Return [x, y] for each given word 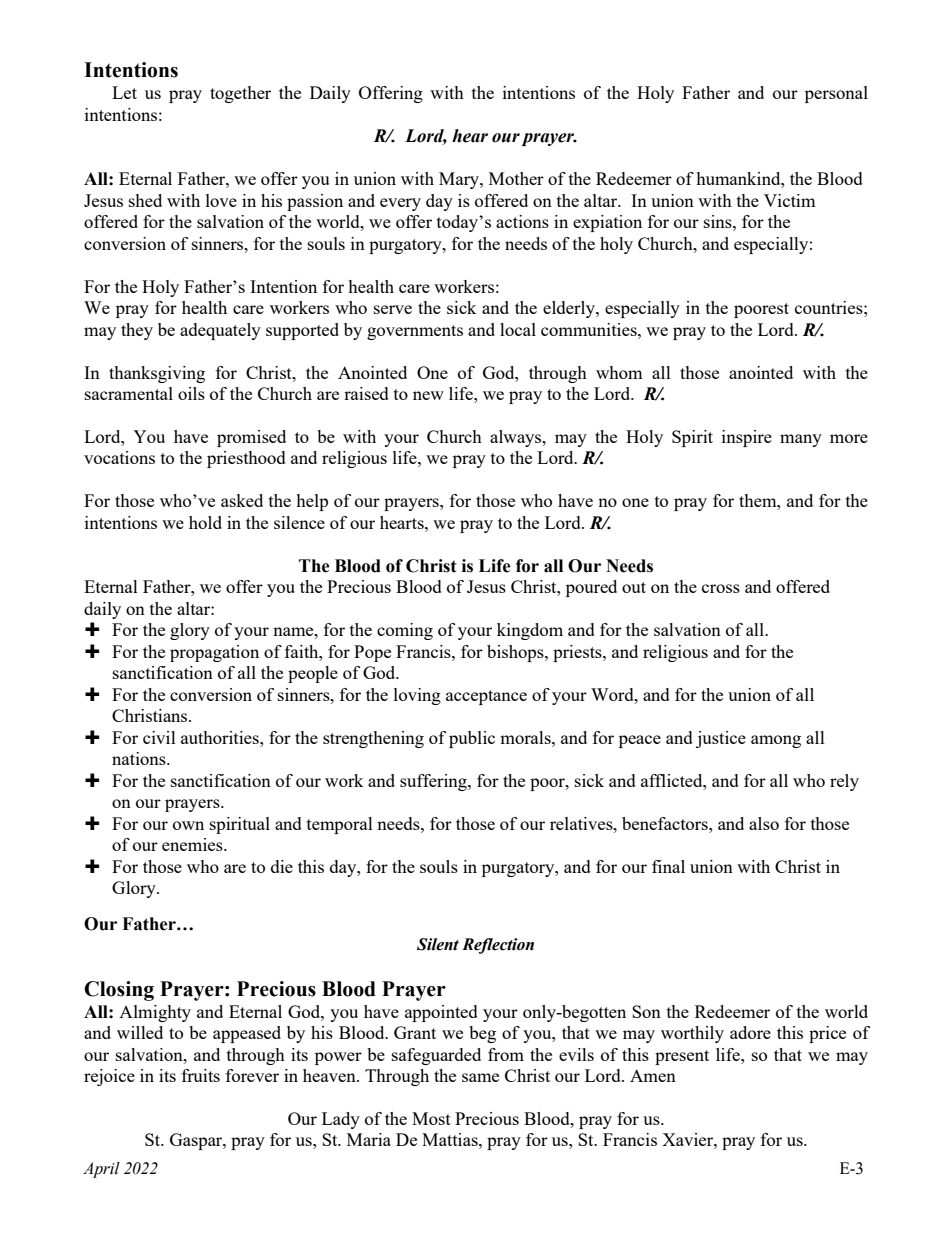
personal [836, 94]
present [682, 1057]
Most [431, 1118]
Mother [516, 178]
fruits [201, 1075]
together [240, 94]
